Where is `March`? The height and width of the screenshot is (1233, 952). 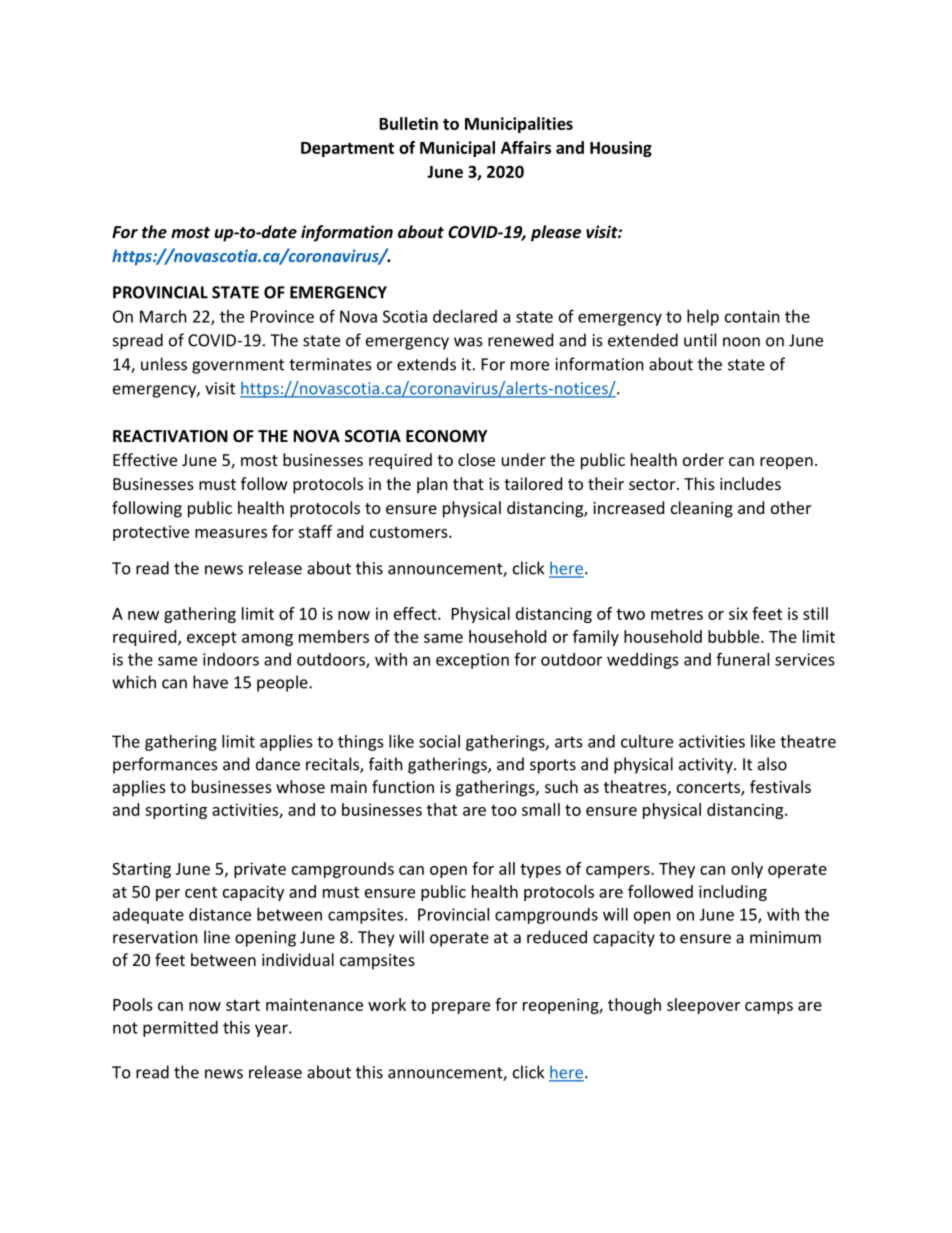
March is located at coordinates (163, 316).
